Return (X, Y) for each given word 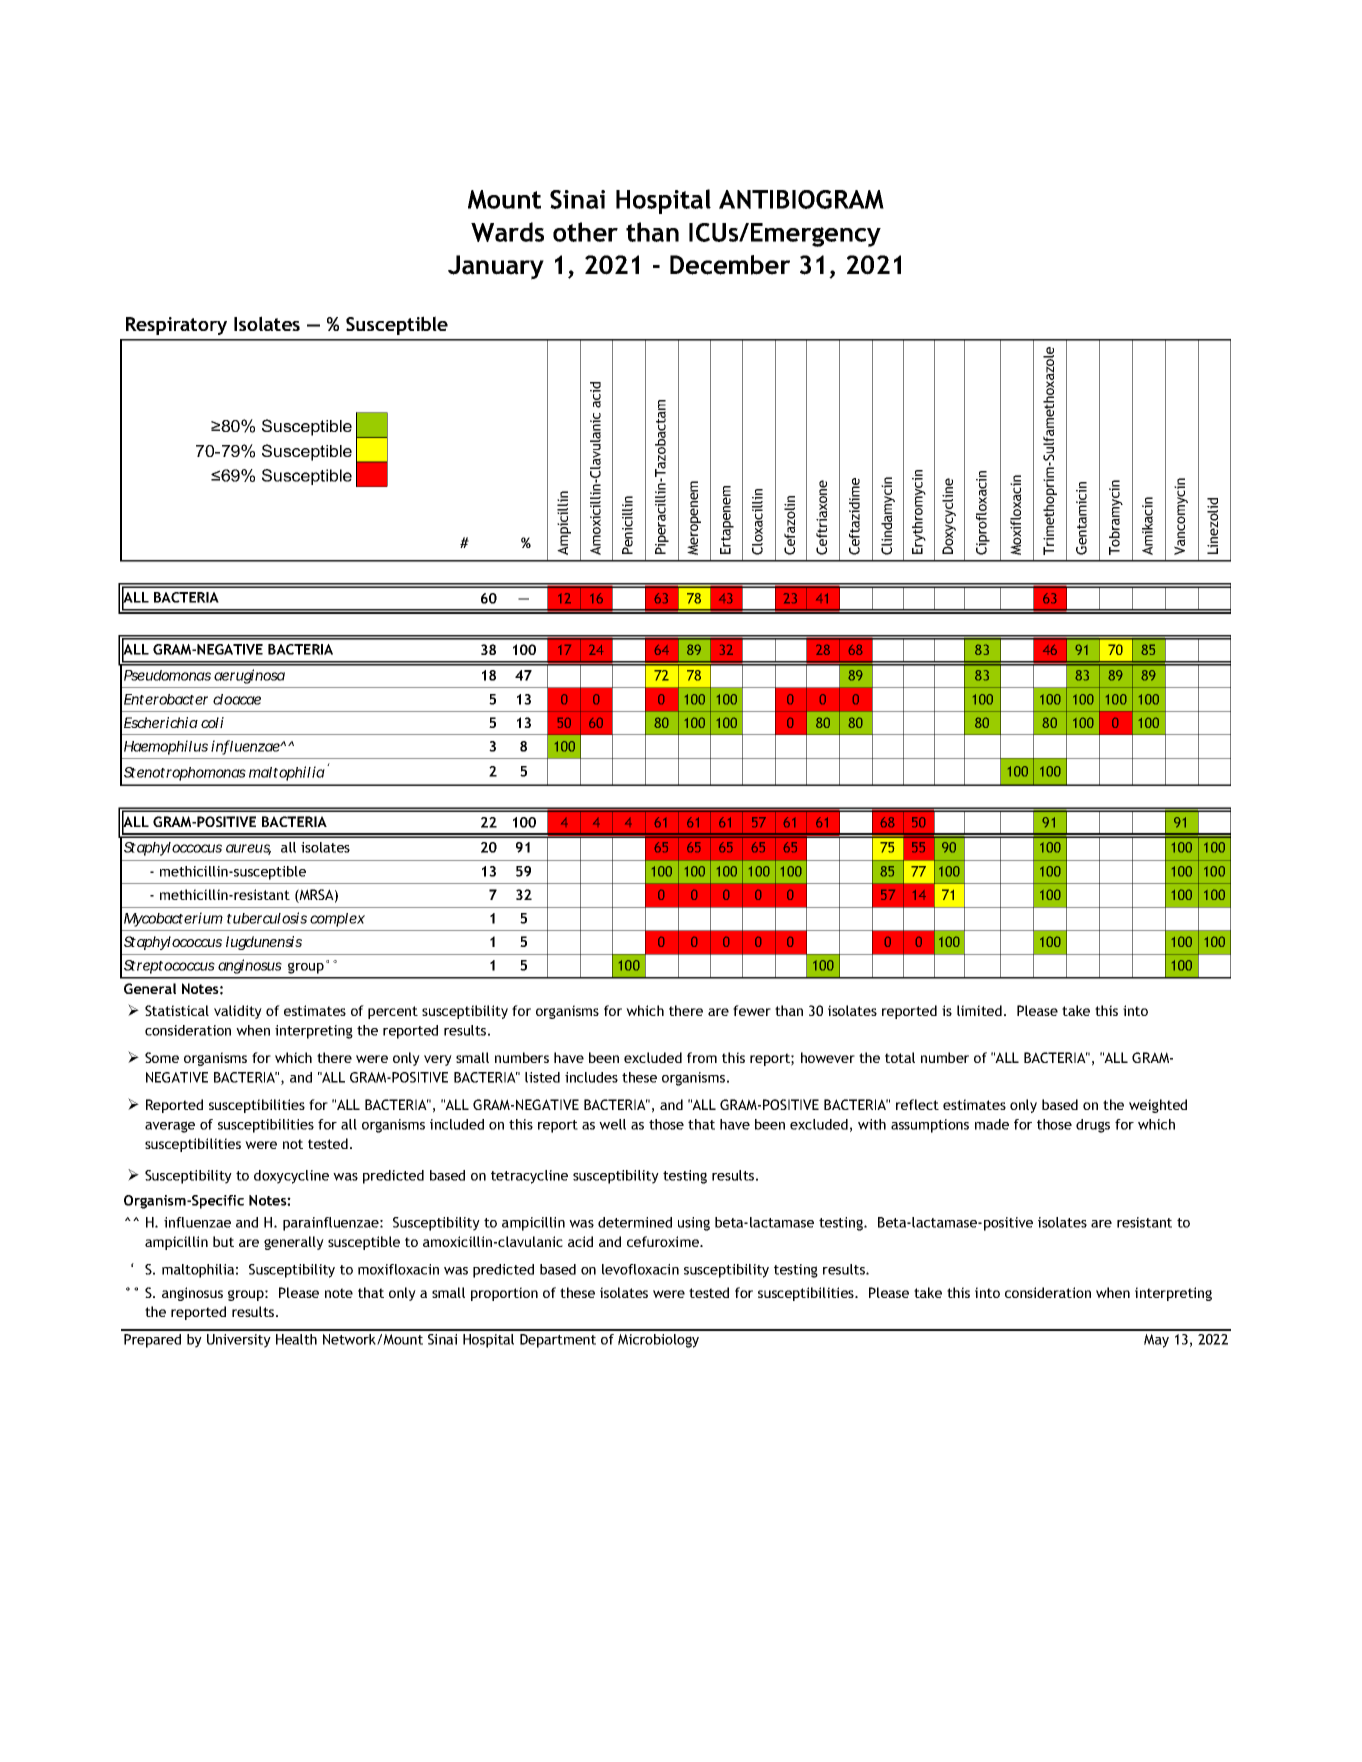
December (730, 265)
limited (979, 1010)
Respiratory (176, 326)
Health (296, 1339)
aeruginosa (249, 676)
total (900, 1057)
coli (212, 722)
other (585, 232)
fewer (752, 1010)
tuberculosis (267, 918)
